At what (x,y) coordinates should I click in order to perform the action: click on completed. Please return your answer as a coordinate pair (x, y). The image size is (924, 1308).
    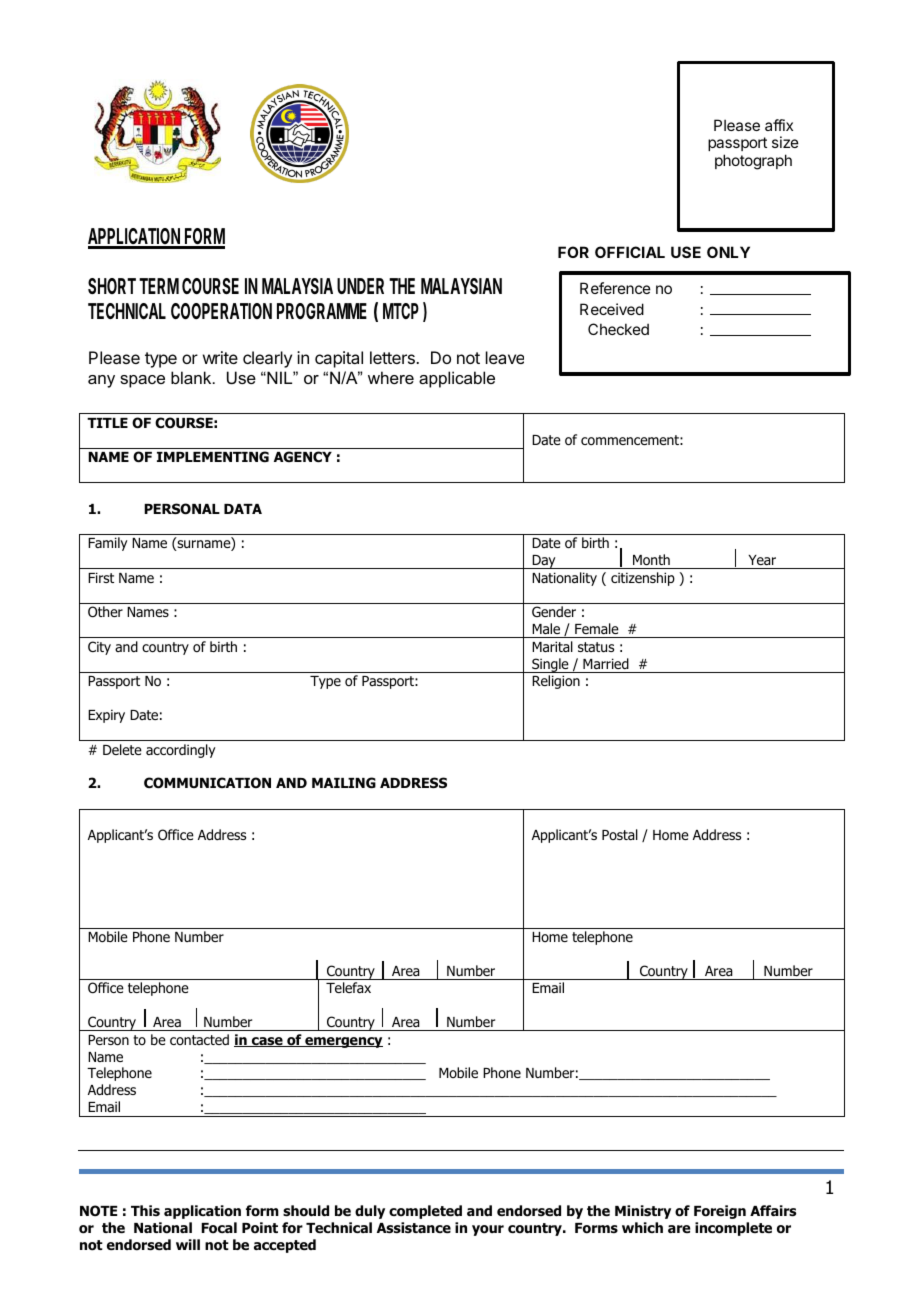
    Looking at the image, I should click on (425, 1212).
